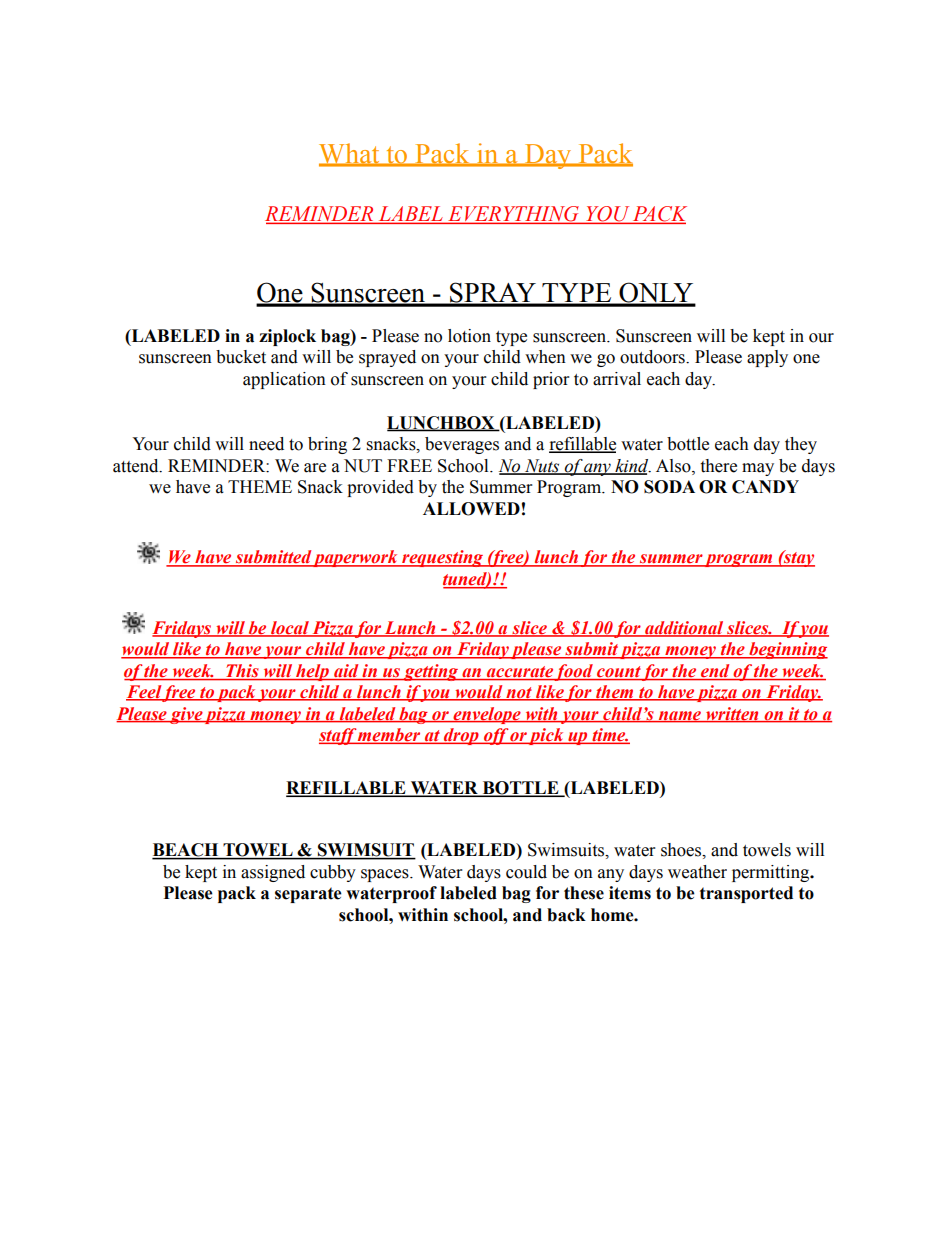 The height and width of the image is (1233, 952). What do you see at coordinates (287, 337) in the image?
I see `ziplock` at bounding box center [287, 337].
